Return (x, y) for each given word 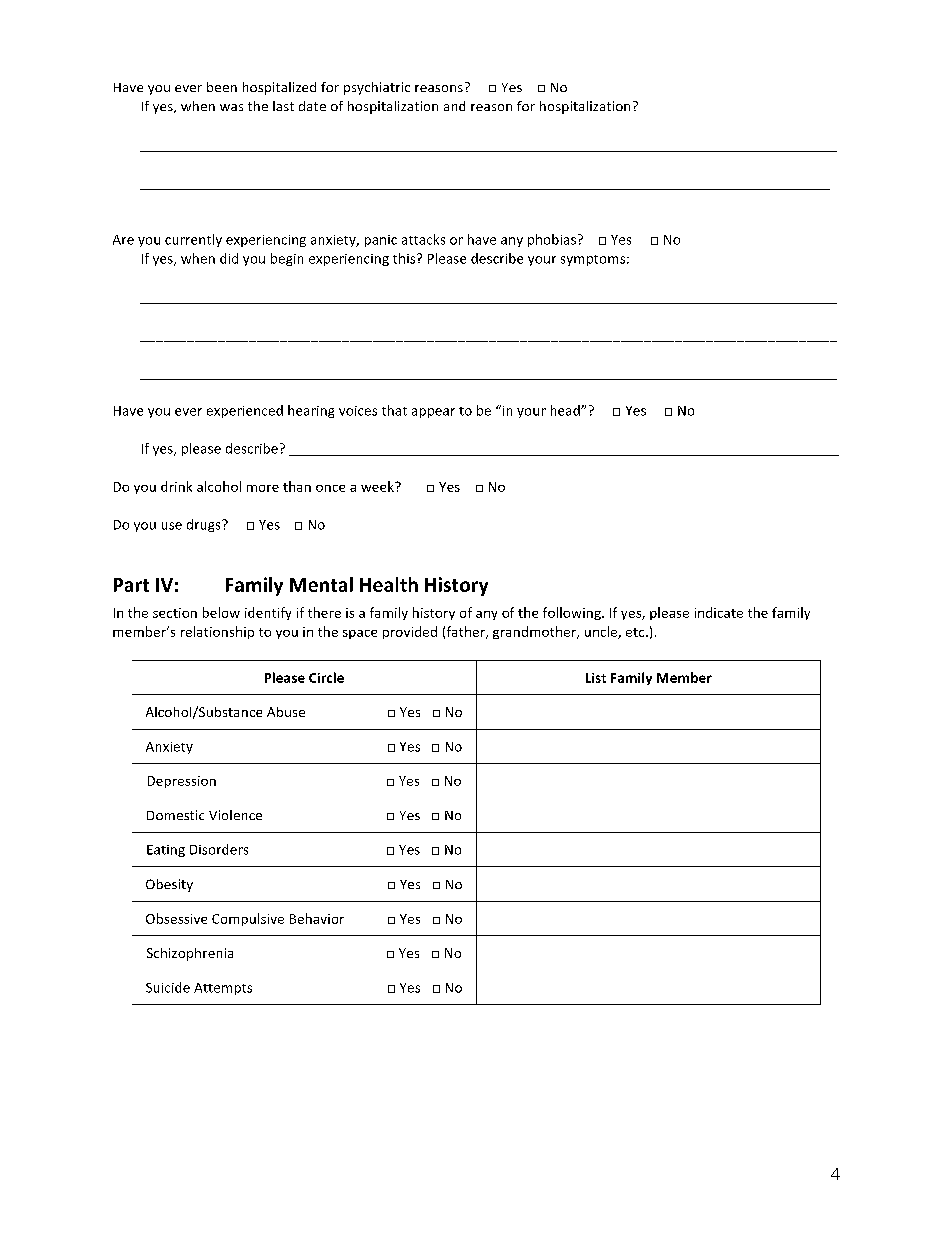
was (231, 107)
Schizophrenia (190, 954)
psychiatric (377, 88)
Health (389, 584)
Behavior (317, 918)
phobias (552, 240)
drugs (205, 525)
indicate (719, 612)
